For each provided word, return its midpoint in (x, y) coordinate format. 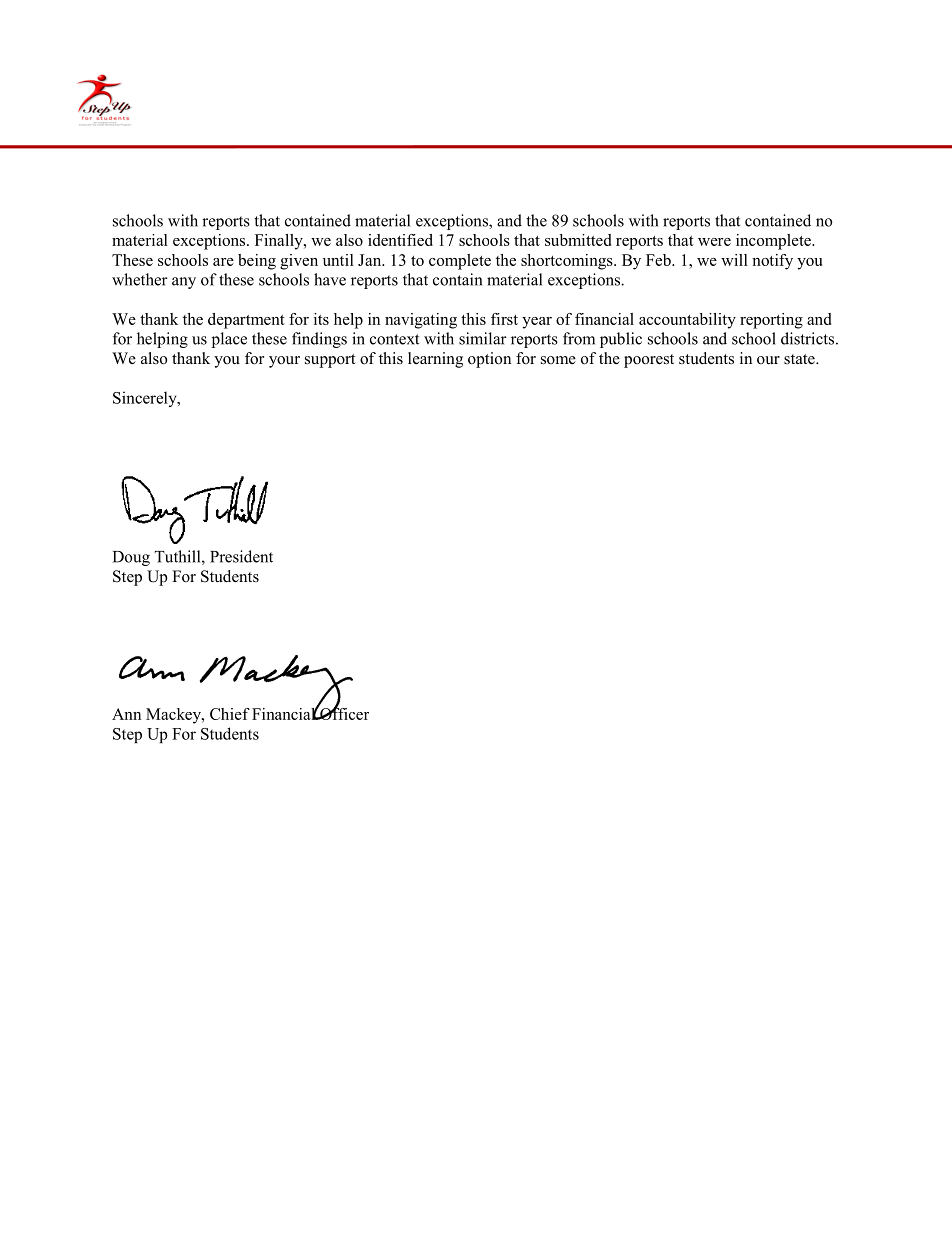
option (489, 360)
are (223, 262)
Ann (126, 714)
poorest (649, 361)
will (734, 260)
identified (400, 240)
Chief (230, 714)
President (241, 556)
